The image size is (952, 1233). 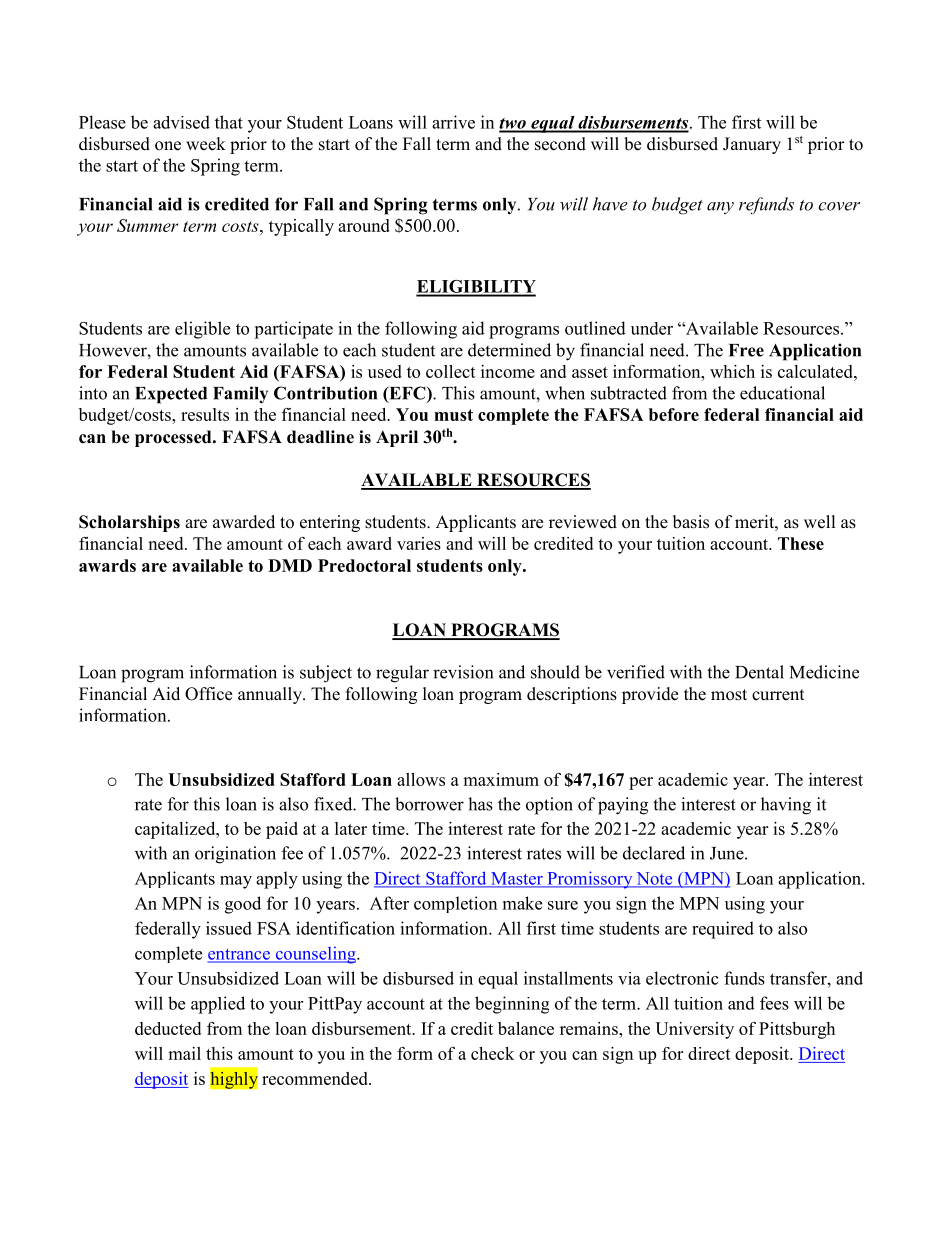 What do you see at coordinates (480, 804) in the image?
I see `has` at bounding box center [480, 804].
